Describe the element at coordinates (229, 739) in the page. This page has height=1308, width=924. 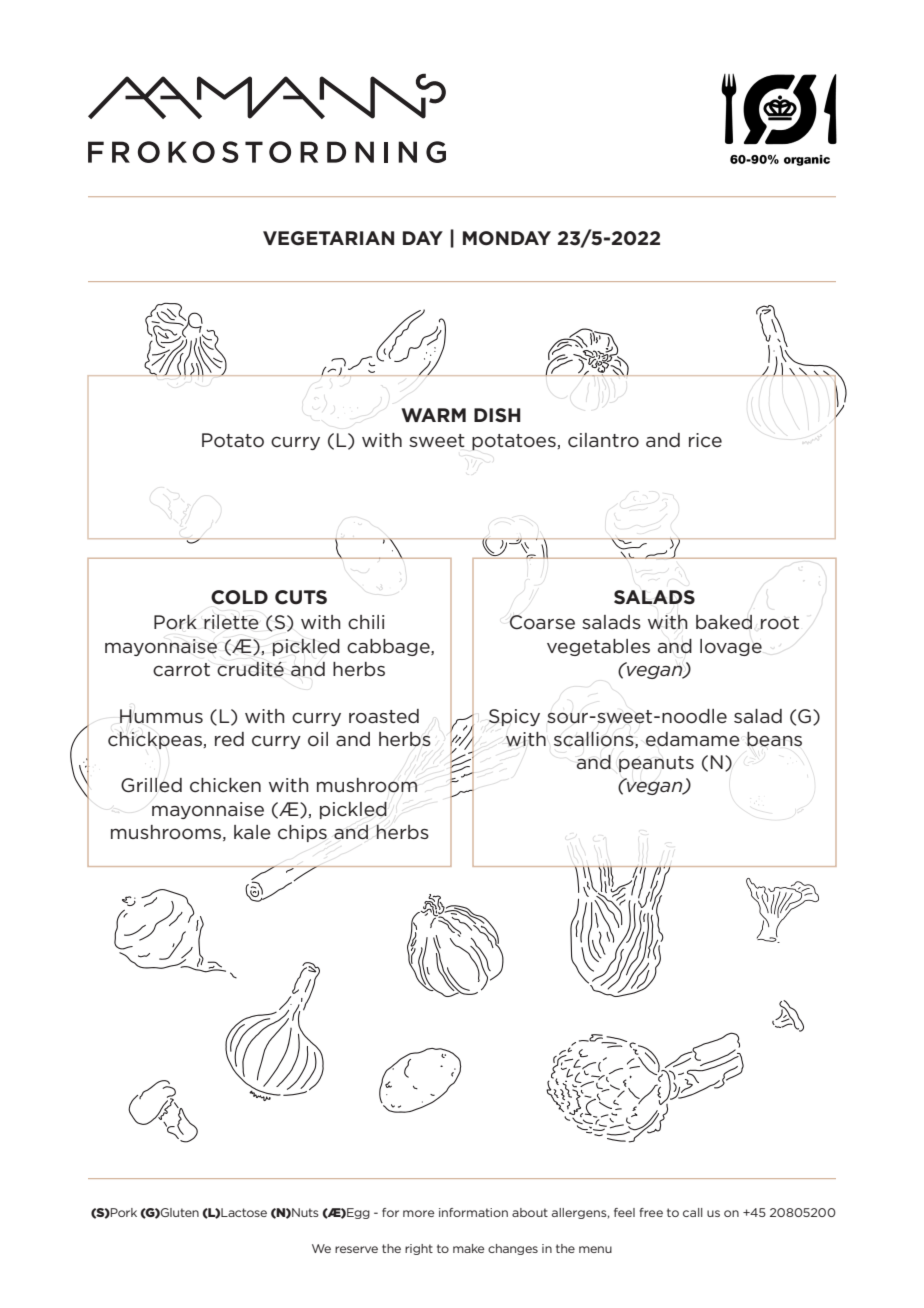
I see `red` at that location.
